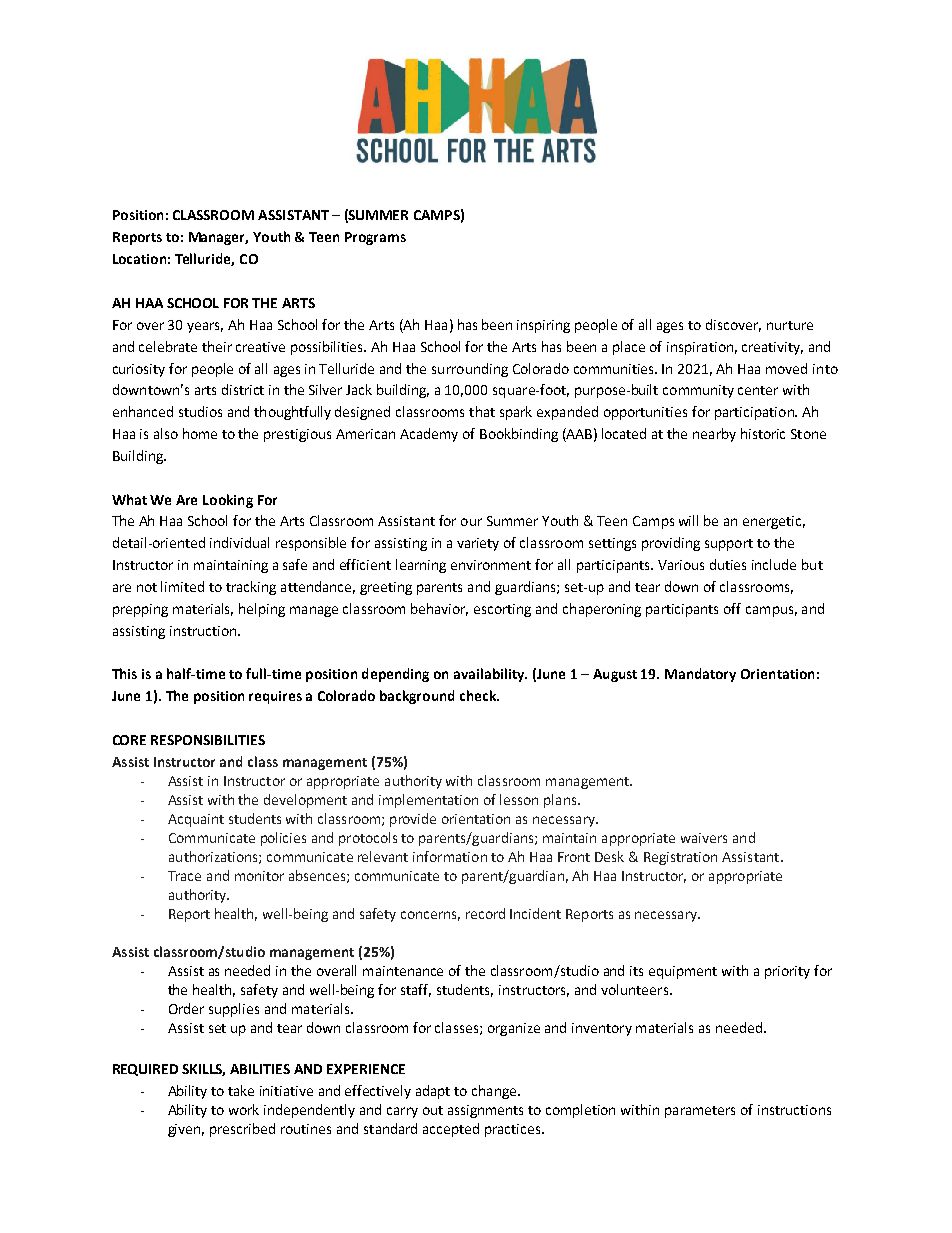 This screenshot has height=1233, width=952. Describe the element at coordinates (680, 858) in the screenshot. I see `Registration` at that location.
